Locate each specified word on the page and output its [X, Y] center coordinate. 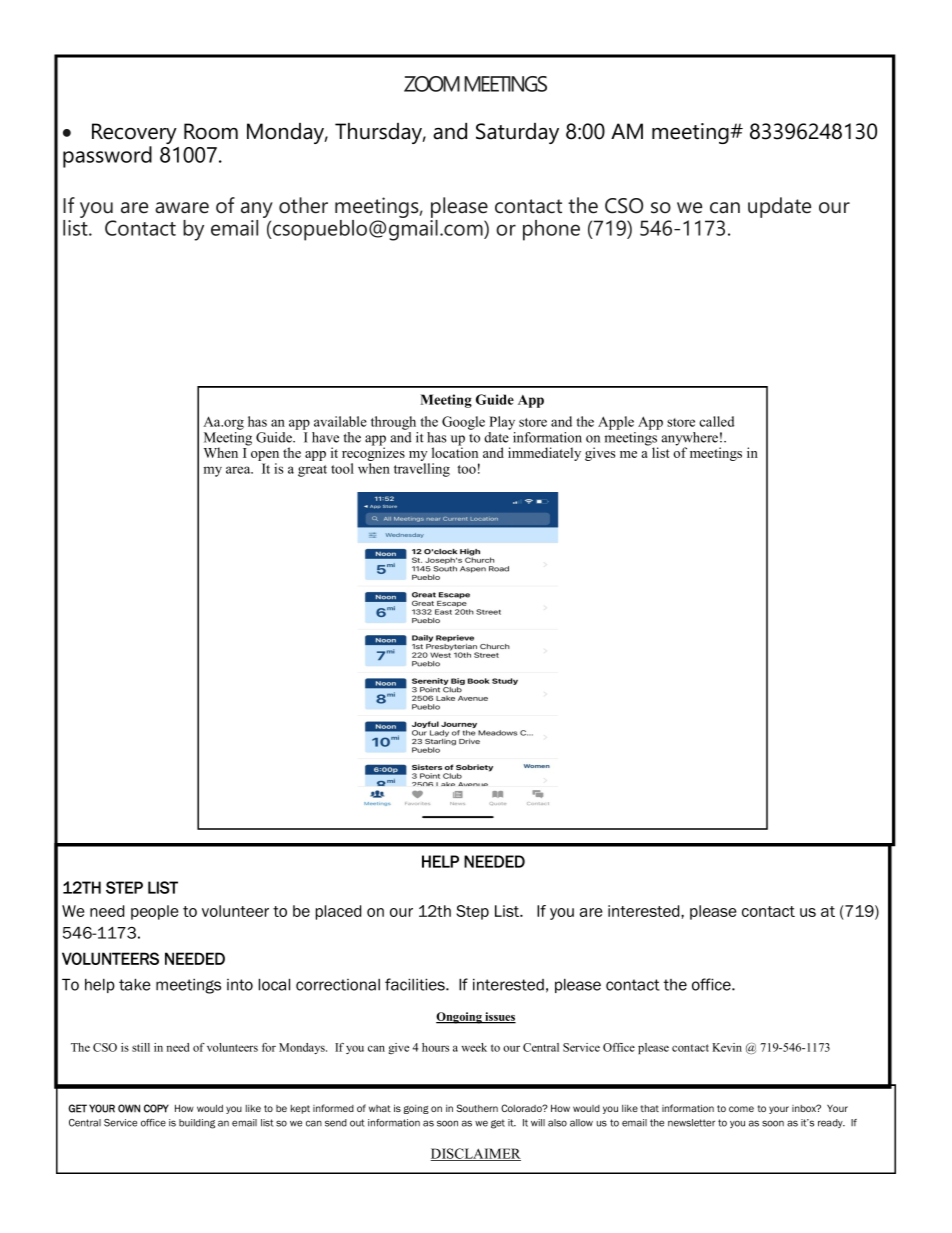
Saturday [517, 133]
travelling [422, 470]
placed [338, 912]
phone [551, 230]
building [197, 1124]
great [312, 471]
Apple [616, 423]
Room [211, 131]
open [265, 457]
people [154, 912]
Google [463, 423]
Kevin [727, 1047]
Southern [477, 1108]
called [716, 421]
